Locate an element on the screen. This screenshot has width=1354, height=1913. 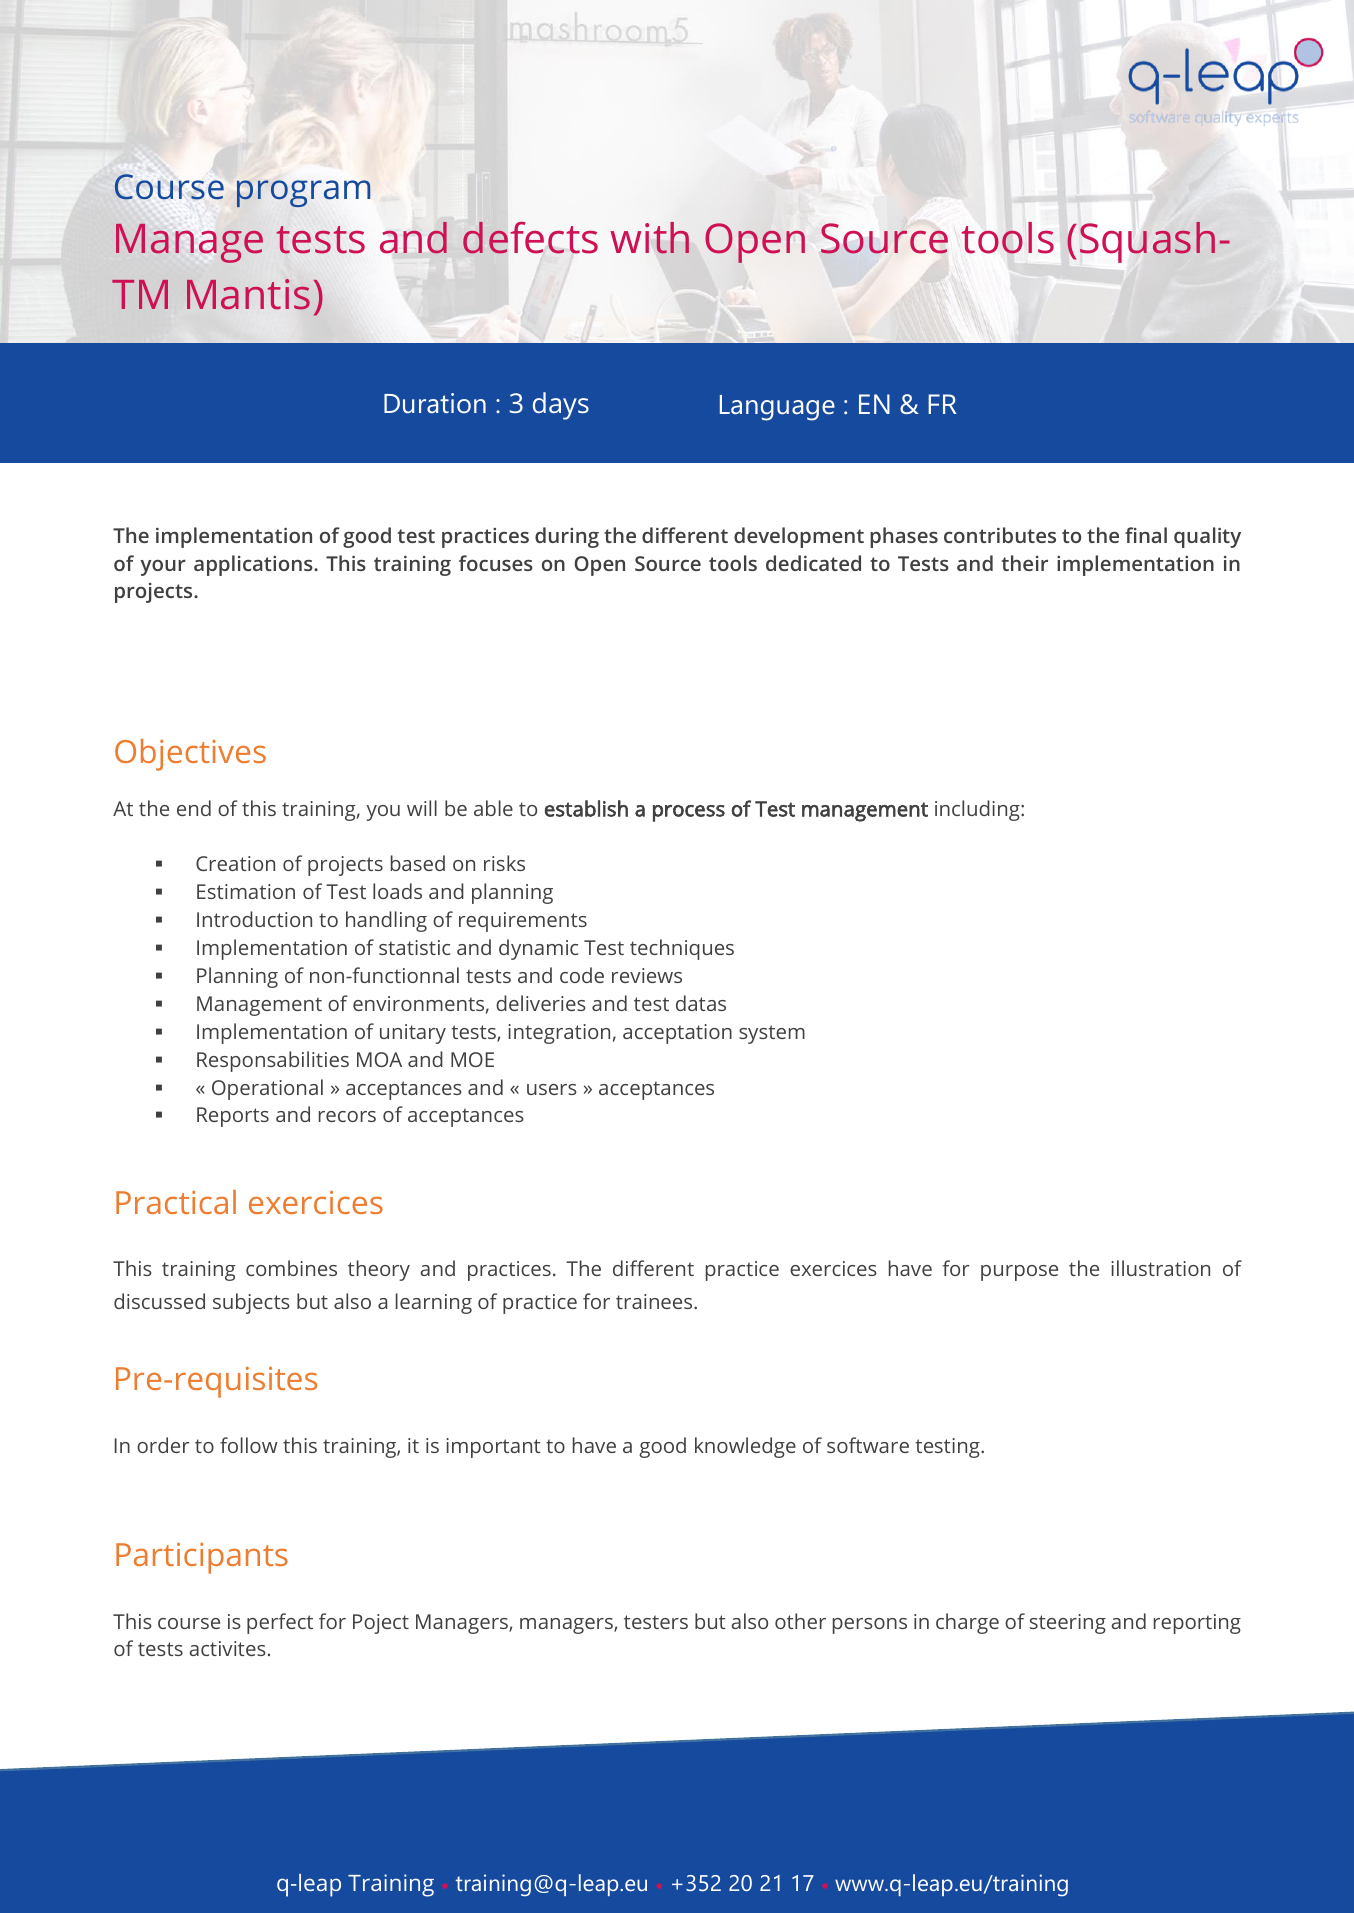
system is located at coordinates (772, 1034).
